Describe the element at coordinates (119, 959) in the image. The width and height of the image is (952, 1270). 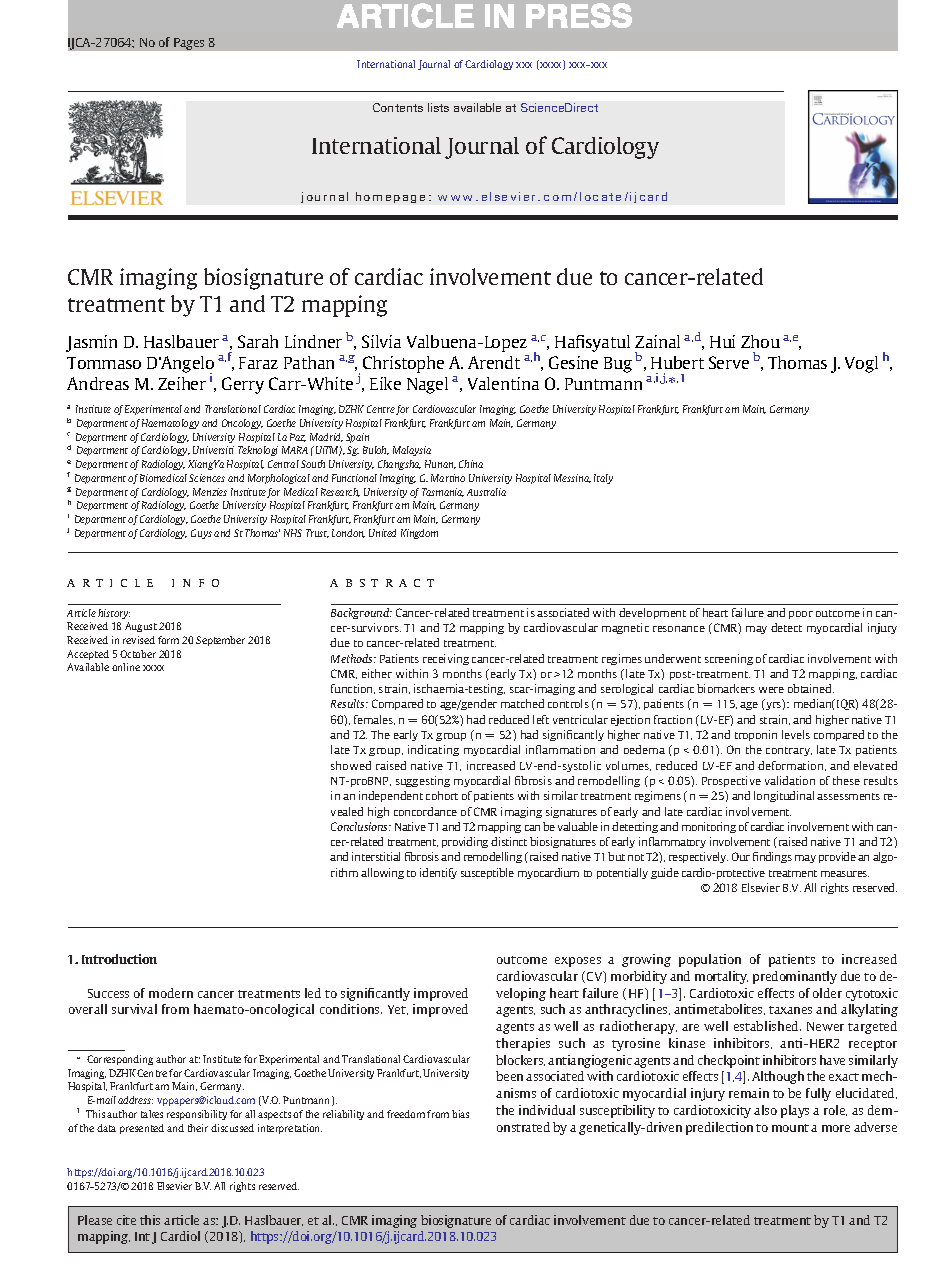
I see `Introduction` at that location.
